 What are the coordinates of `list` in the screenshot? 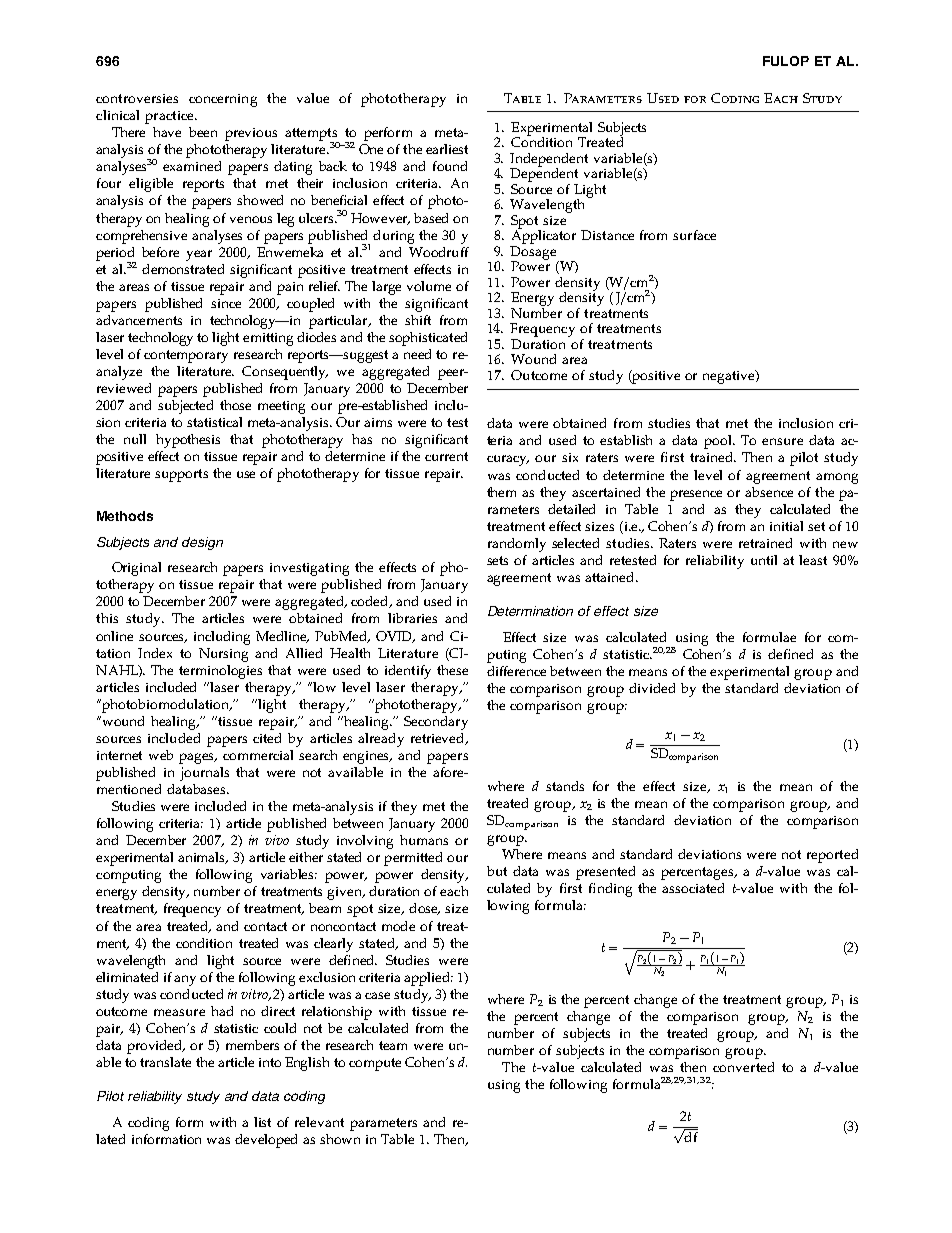 It's located at (262, 1122).
